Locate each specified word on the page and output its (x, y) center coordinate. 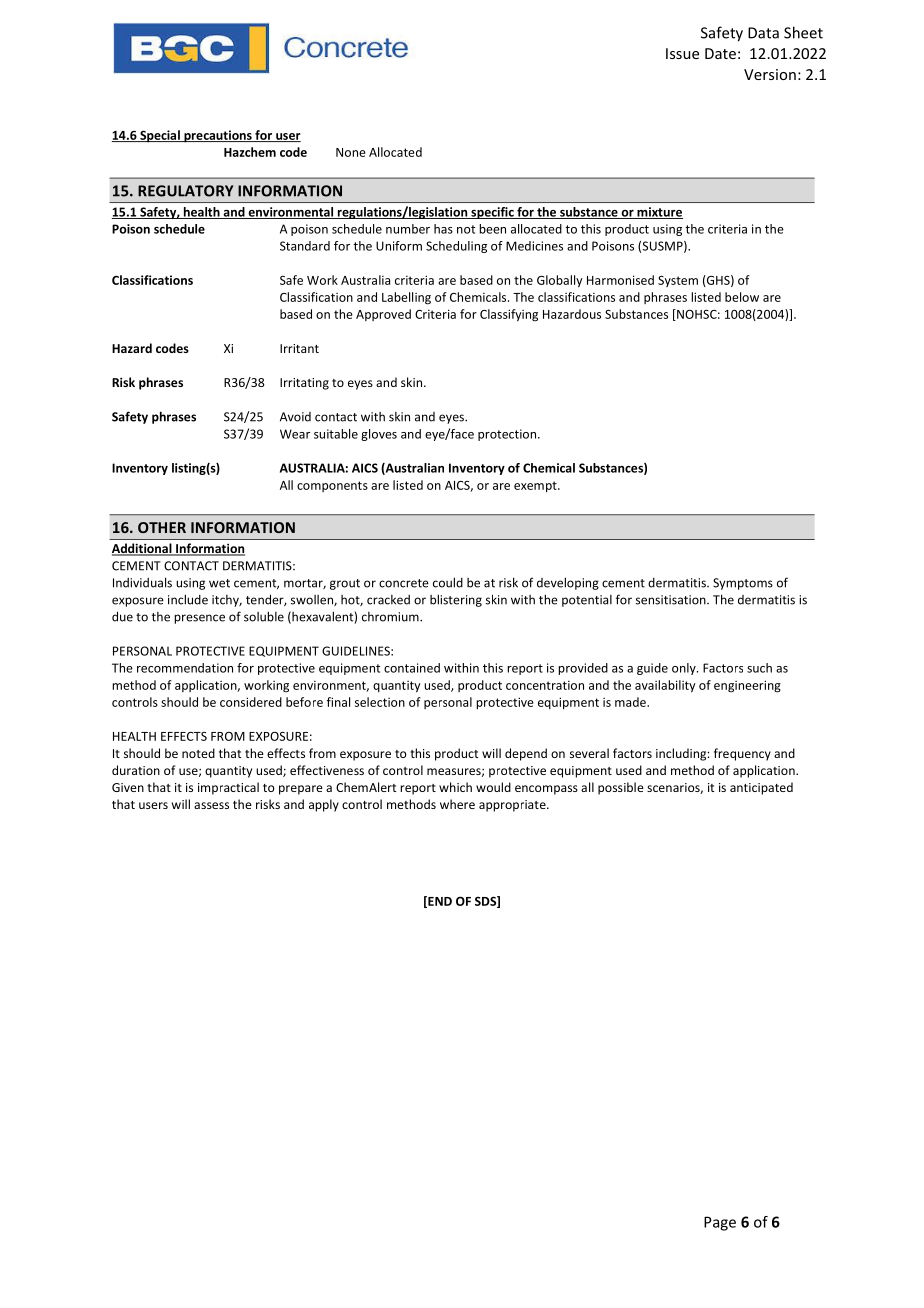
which (455, 787)
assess (211, 805)
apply (324, 805)
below (742, 297)
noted (198, 753)
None (351, 152)
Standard (305, 246)
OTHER (162, 527)
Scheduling (456, 247)
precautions (218, 136)
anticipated (761, 788)
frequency (742, 754)
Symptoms (743, 584)
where (457, 804)
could (448, 582)
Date (720, 53)
